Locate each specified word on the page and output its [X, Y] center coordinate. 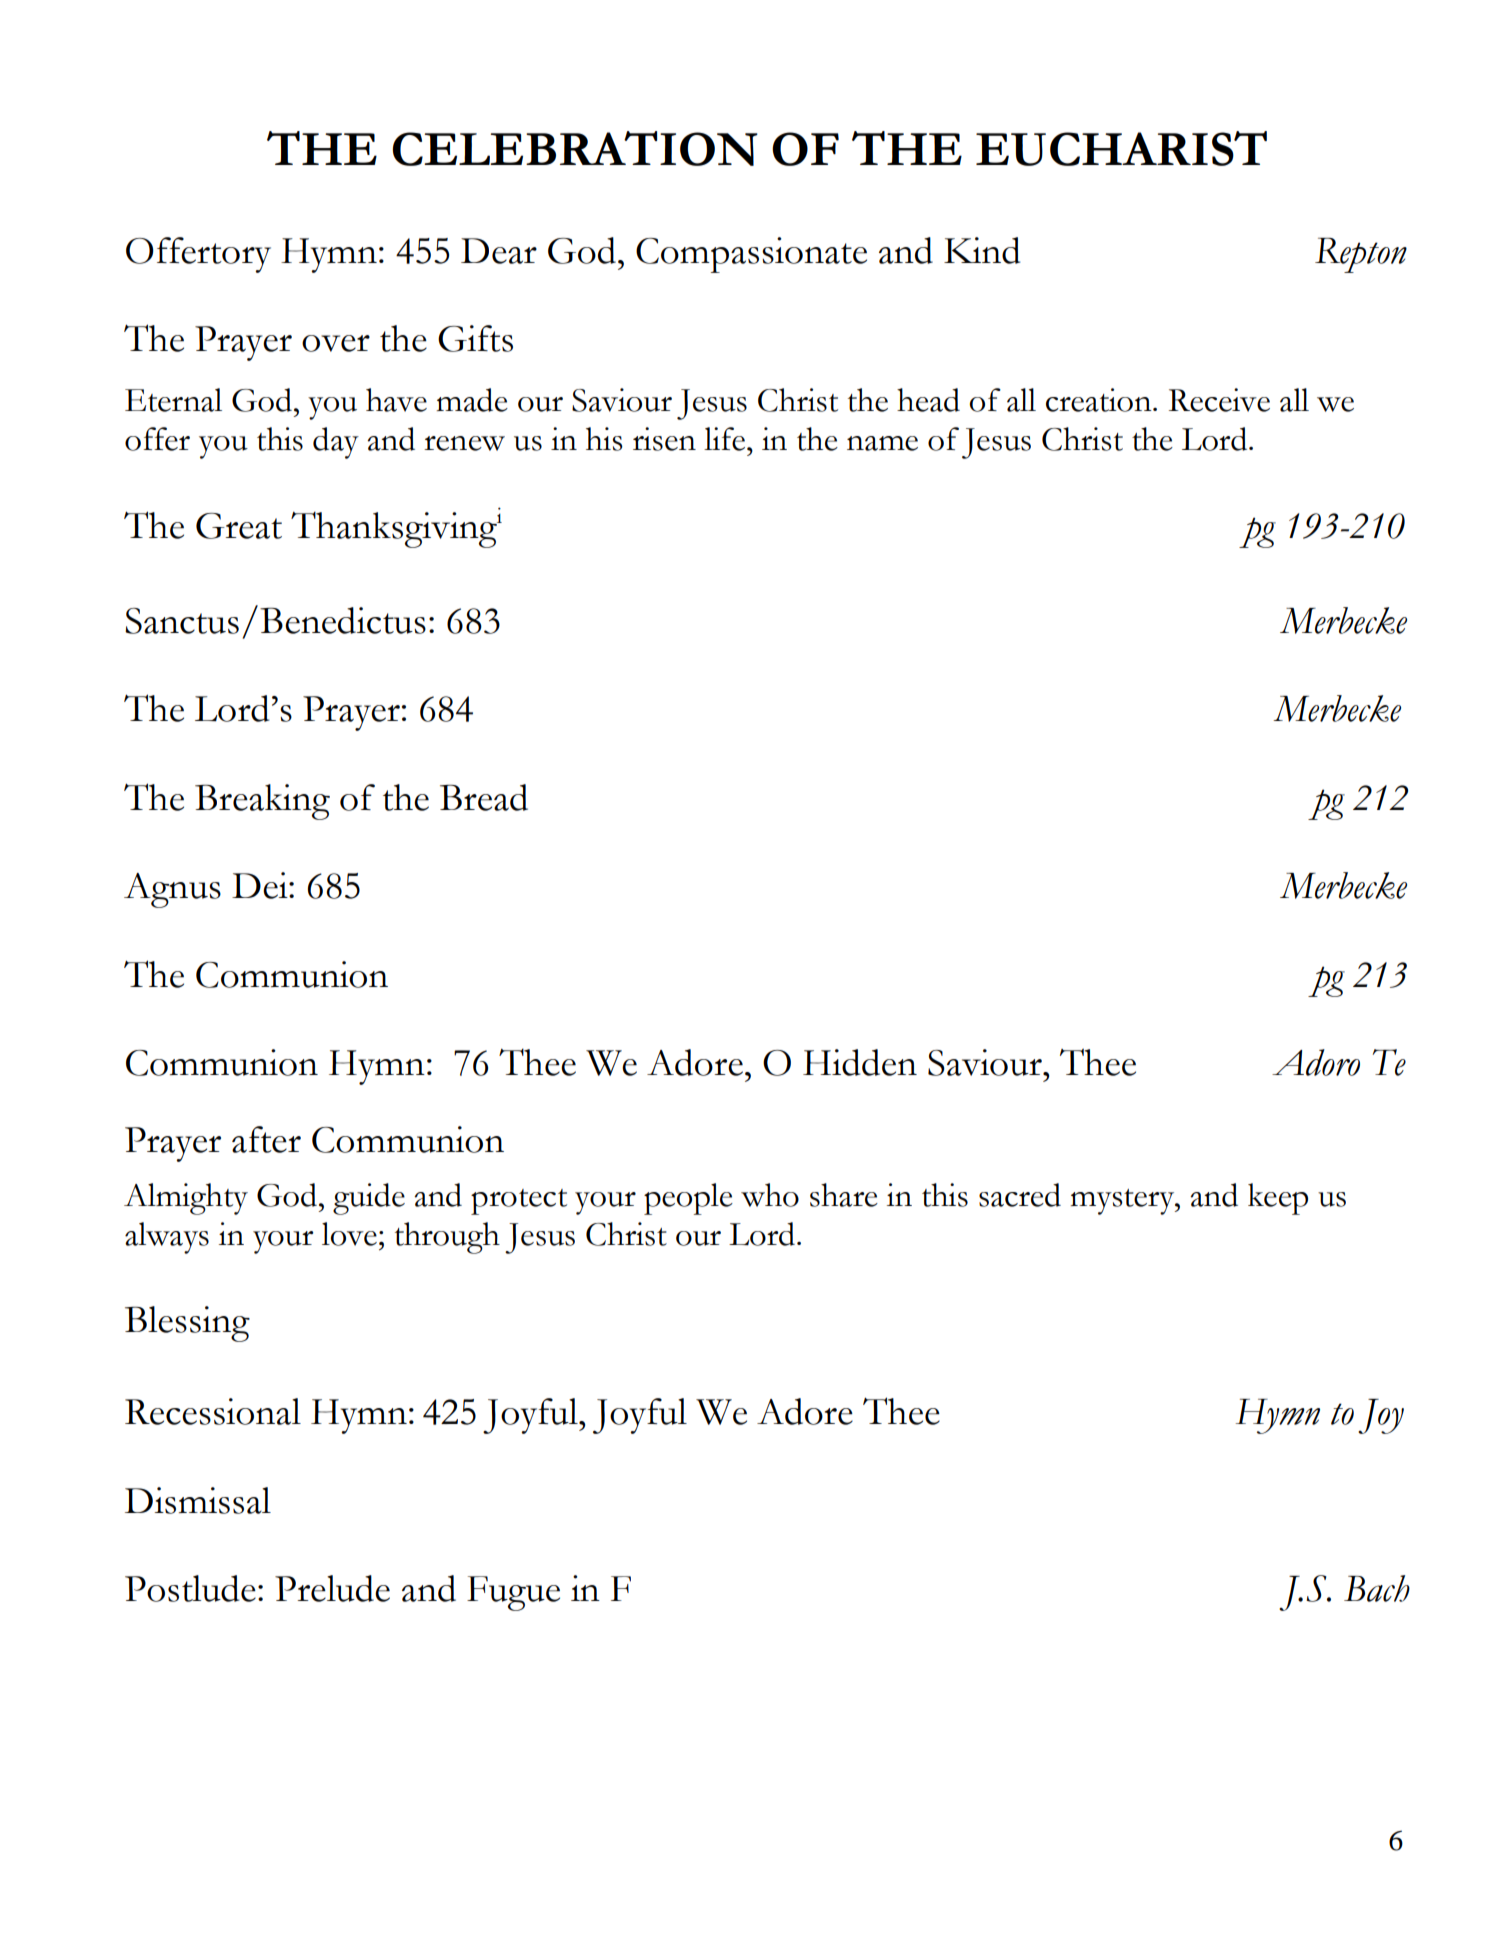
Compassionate [751, 255]
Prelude [332, 1588]
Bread [484, 797]
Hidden [860, 1062]
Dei [261, 885]
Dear [499, 251]
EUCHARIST [1121, 148]
